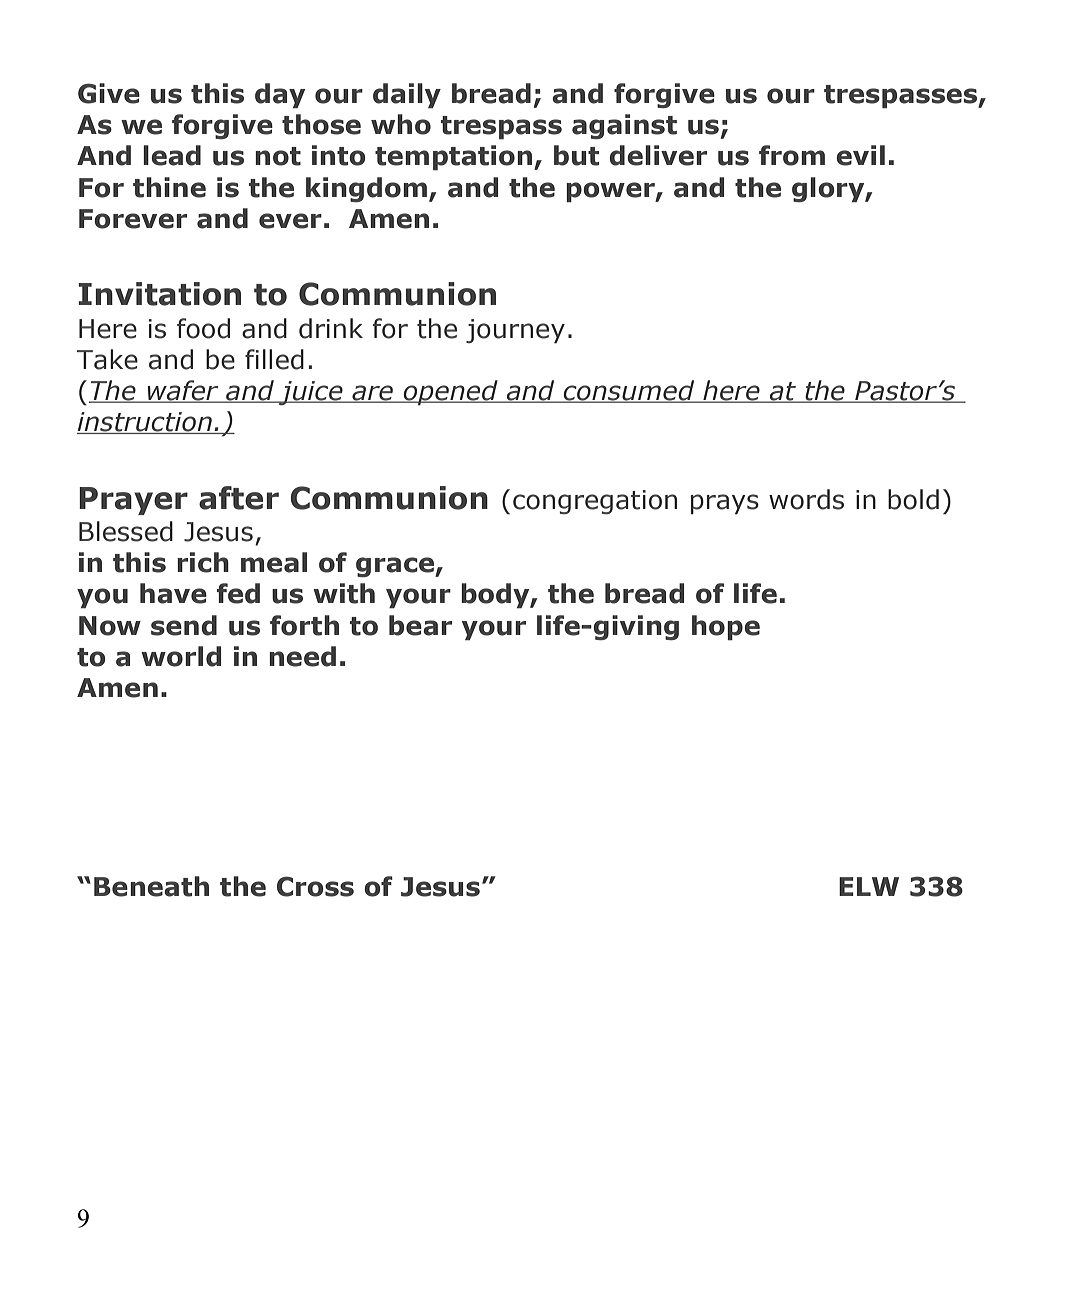 The width and height of the screenshot is (1078, 1310). I want to click on from, so click(792, 155).
